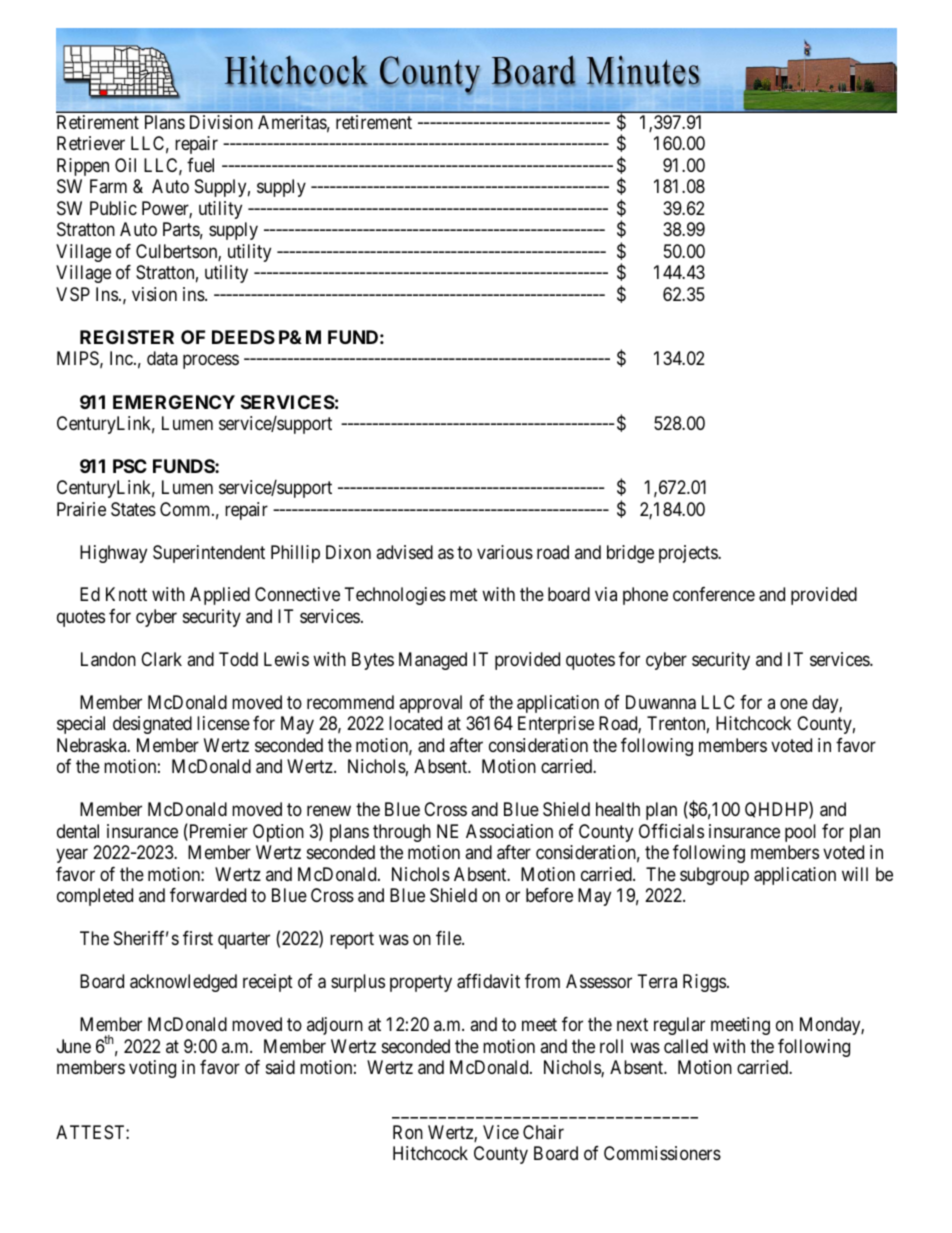 Image resolution: width=952 pixels, height=1233 pixels. Describe the element at coordinates (505, 552) in the screenshot. I see `various` at that location.
